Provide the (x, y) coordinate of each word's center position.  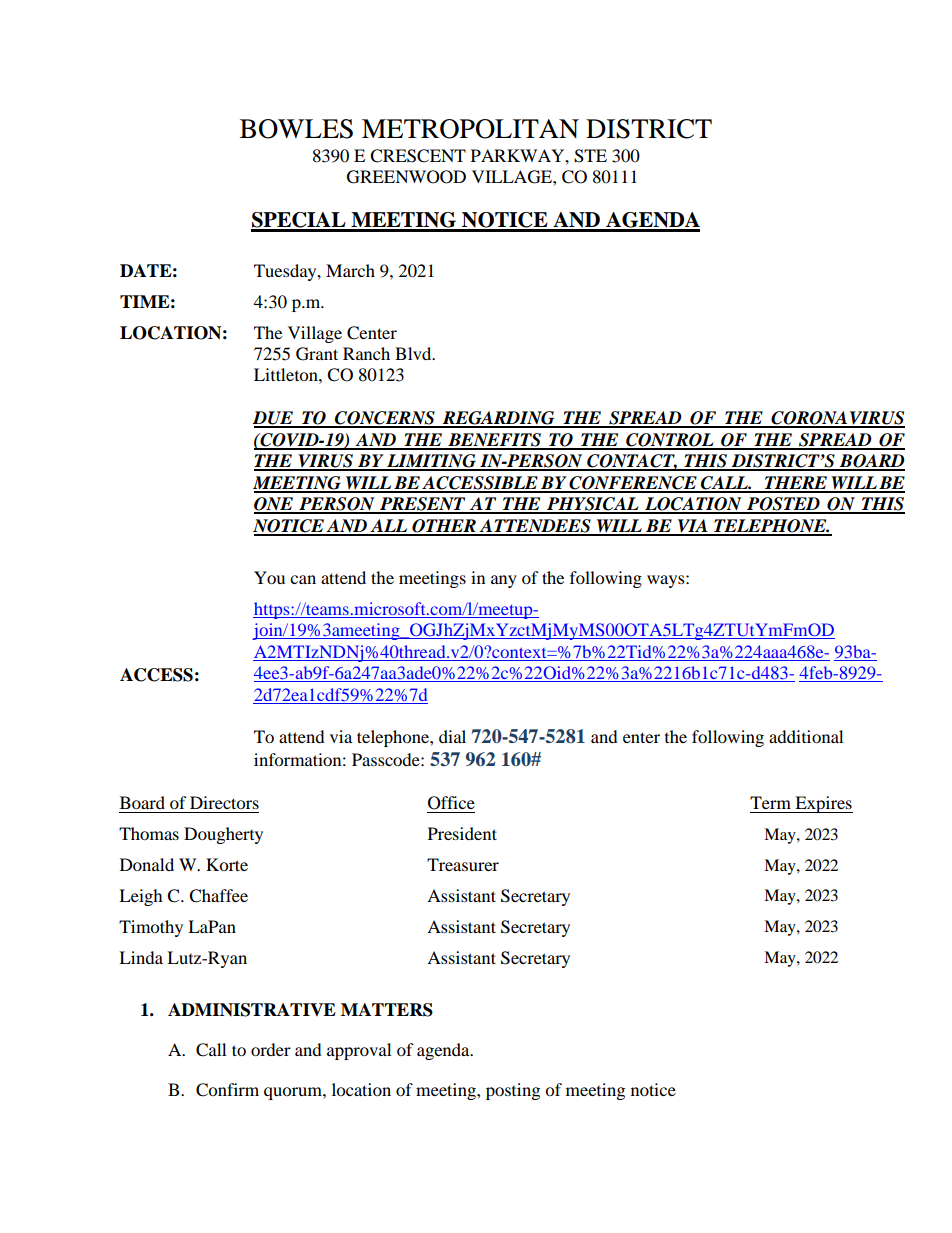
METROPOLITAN (470, 129)
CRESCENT (418, 156)
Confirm (227, 1090)
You (269, 577)
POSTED (783, 505)
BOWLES (296, 129)
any (504, 581)
